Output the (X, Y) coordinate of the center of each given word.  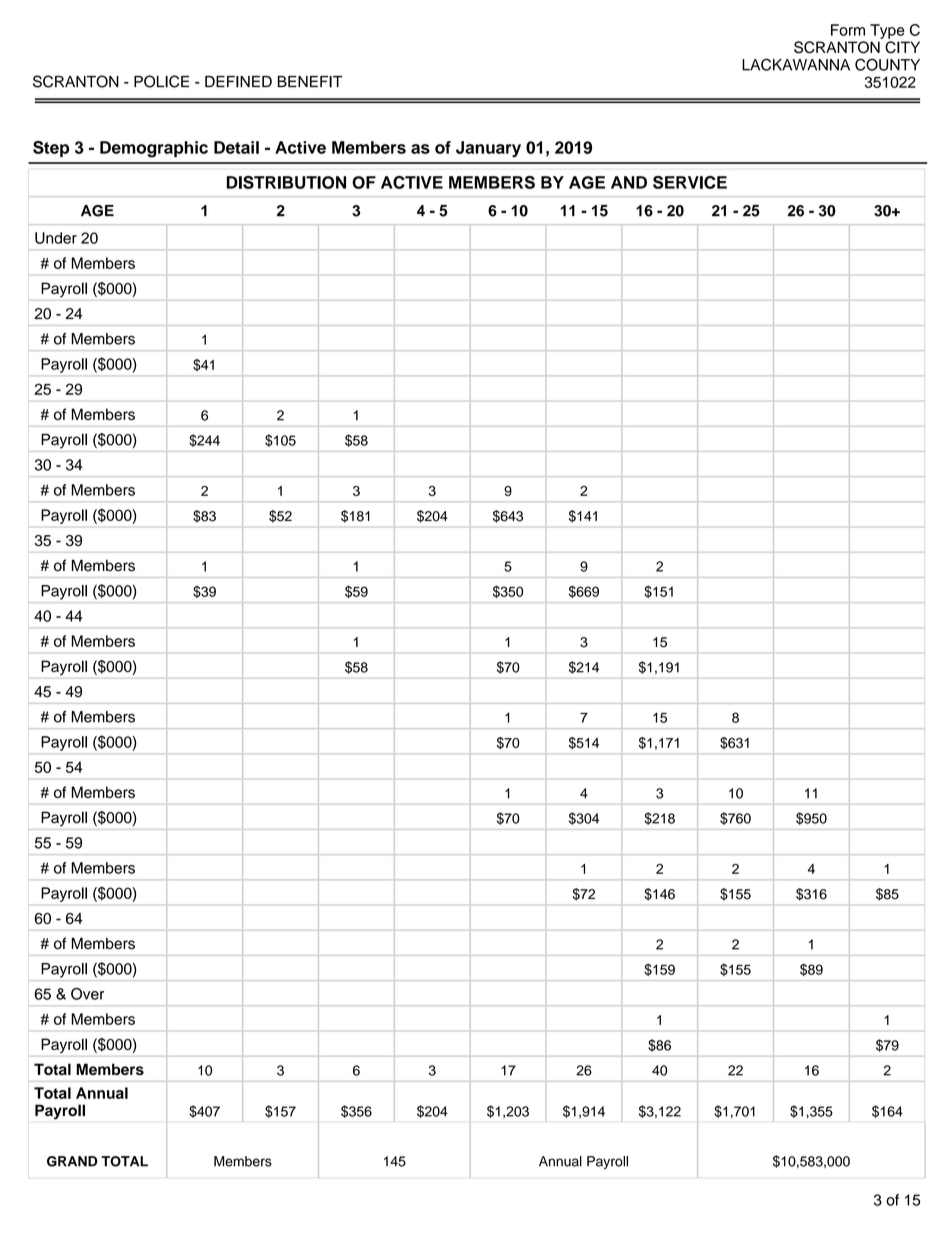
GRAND (72, 1161)
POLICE (161, 81)
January (488, 149)
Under (56, 238)
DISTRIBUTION (286, 182)
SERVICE (690, 182)
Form (848, 30)
